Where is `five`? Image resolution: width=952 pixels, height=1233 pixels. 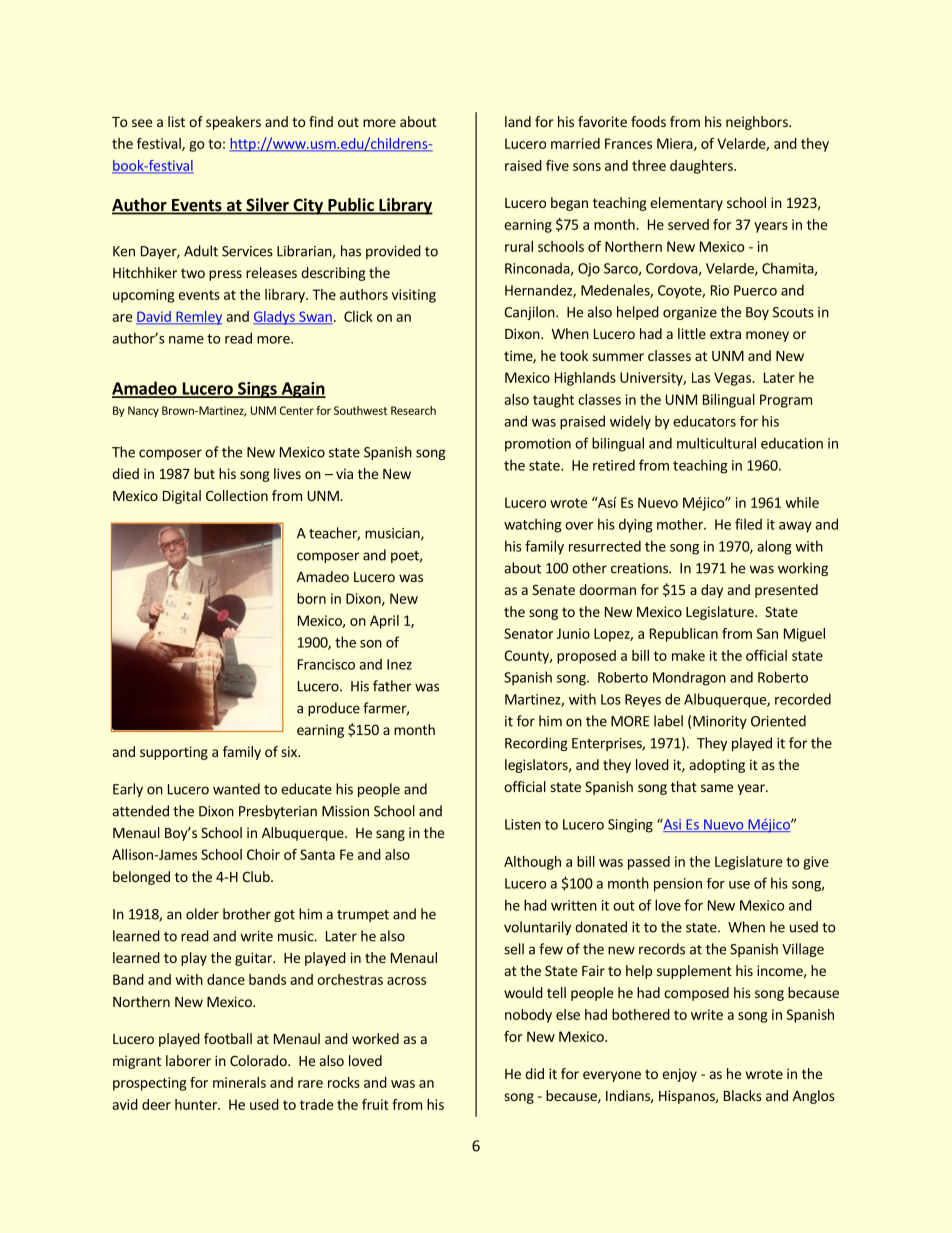 five is located at coordinates (557, 165).
